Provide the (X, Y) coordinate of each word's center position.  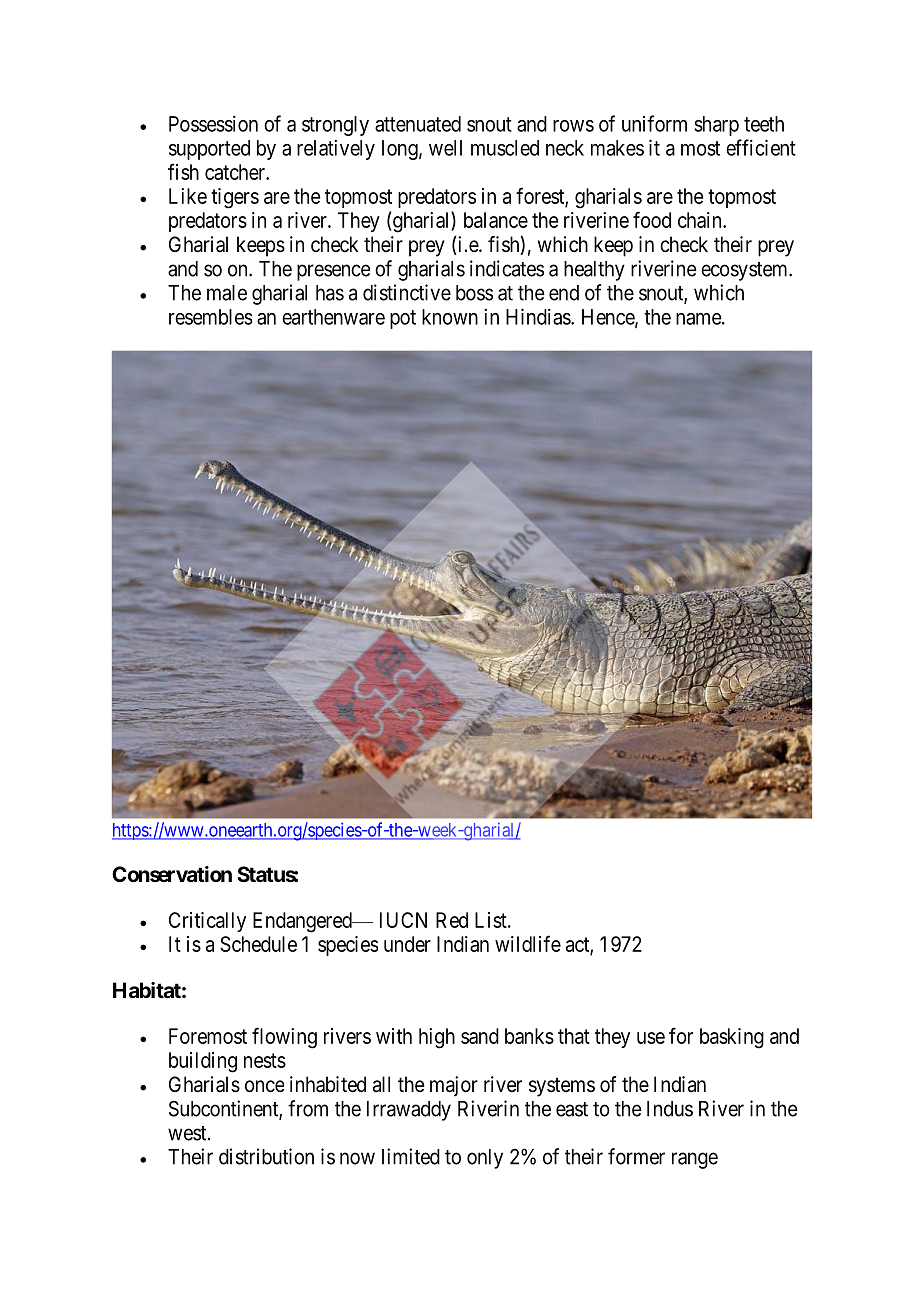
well (445, 148)
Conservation (172, 874)
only (485, 1159)
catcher (236, 172)
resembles (210, 317)
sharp (716, 126)
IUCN (403, 920)
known (450, 317)
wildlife (528, 943)
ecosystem (745, 271)
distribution (266, 1156)
